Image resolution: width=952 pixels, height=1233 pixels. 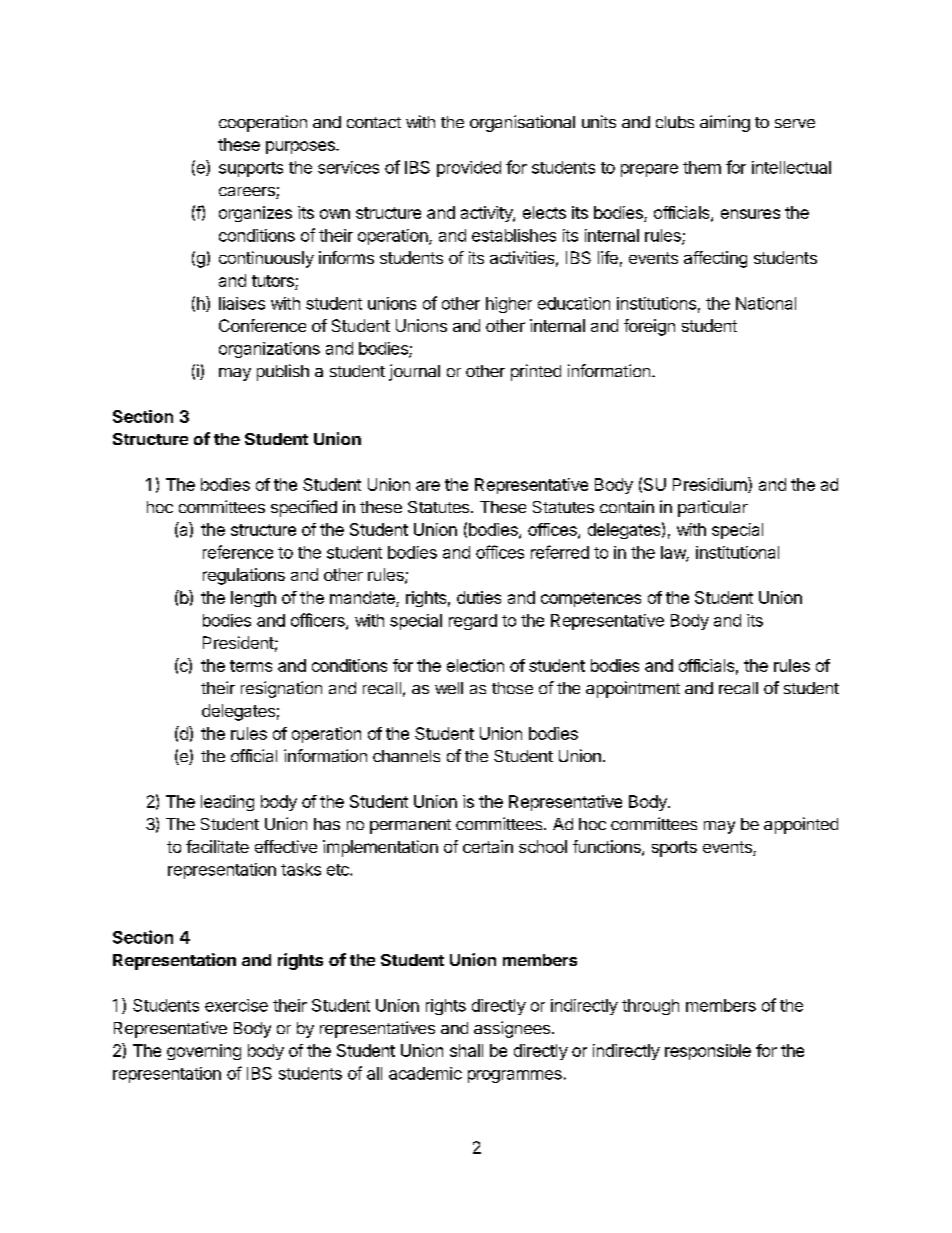 I want to click on exercise, so click(x=236, y=1005).
